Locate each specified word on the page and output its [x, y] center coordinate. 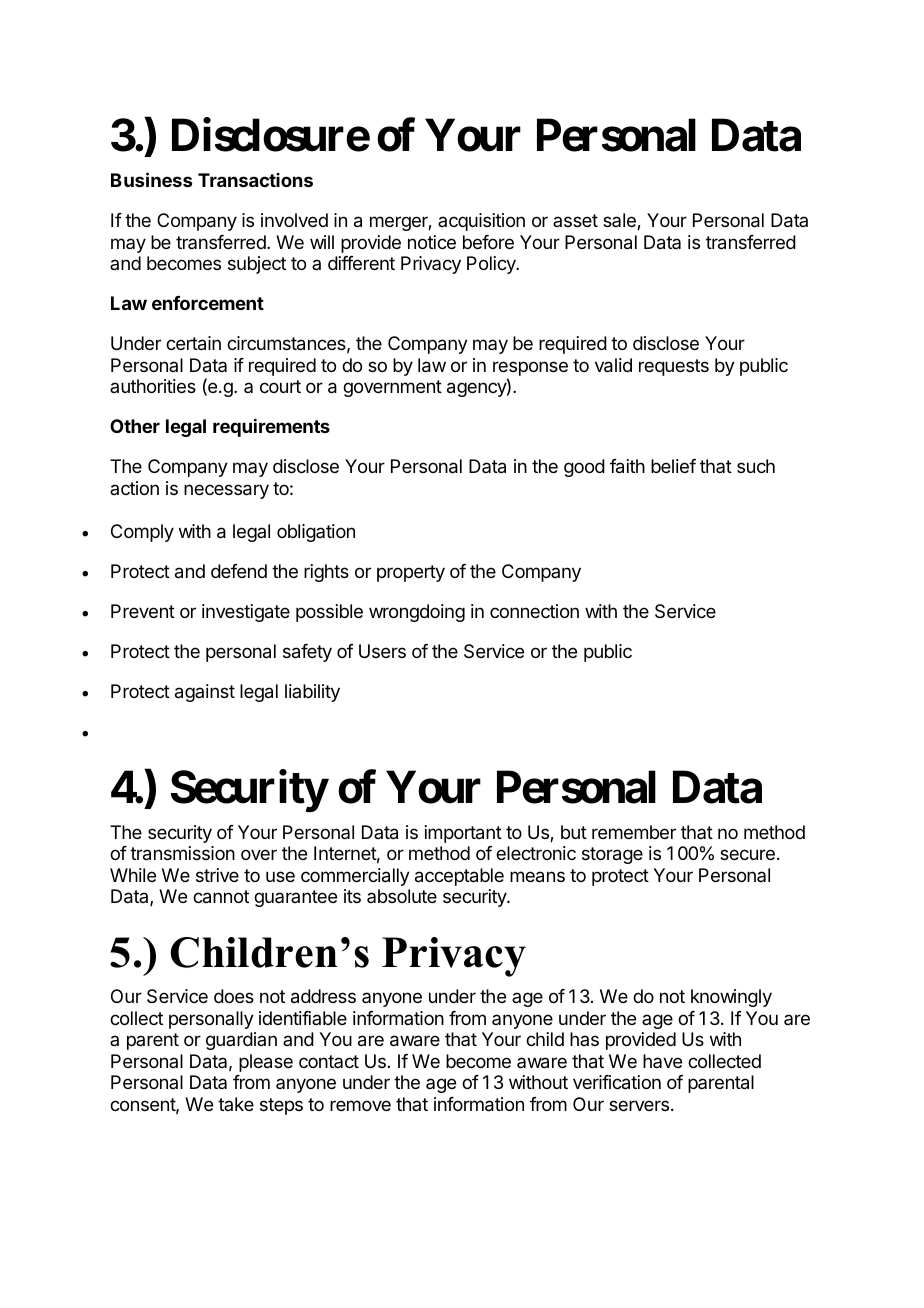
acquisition [481, 222]
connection [534, 611]
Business [151, 179]
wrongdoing [417, 613]
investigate [246, 613]
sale [620, 221]
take [236, 1104]
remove [360, 1105]
